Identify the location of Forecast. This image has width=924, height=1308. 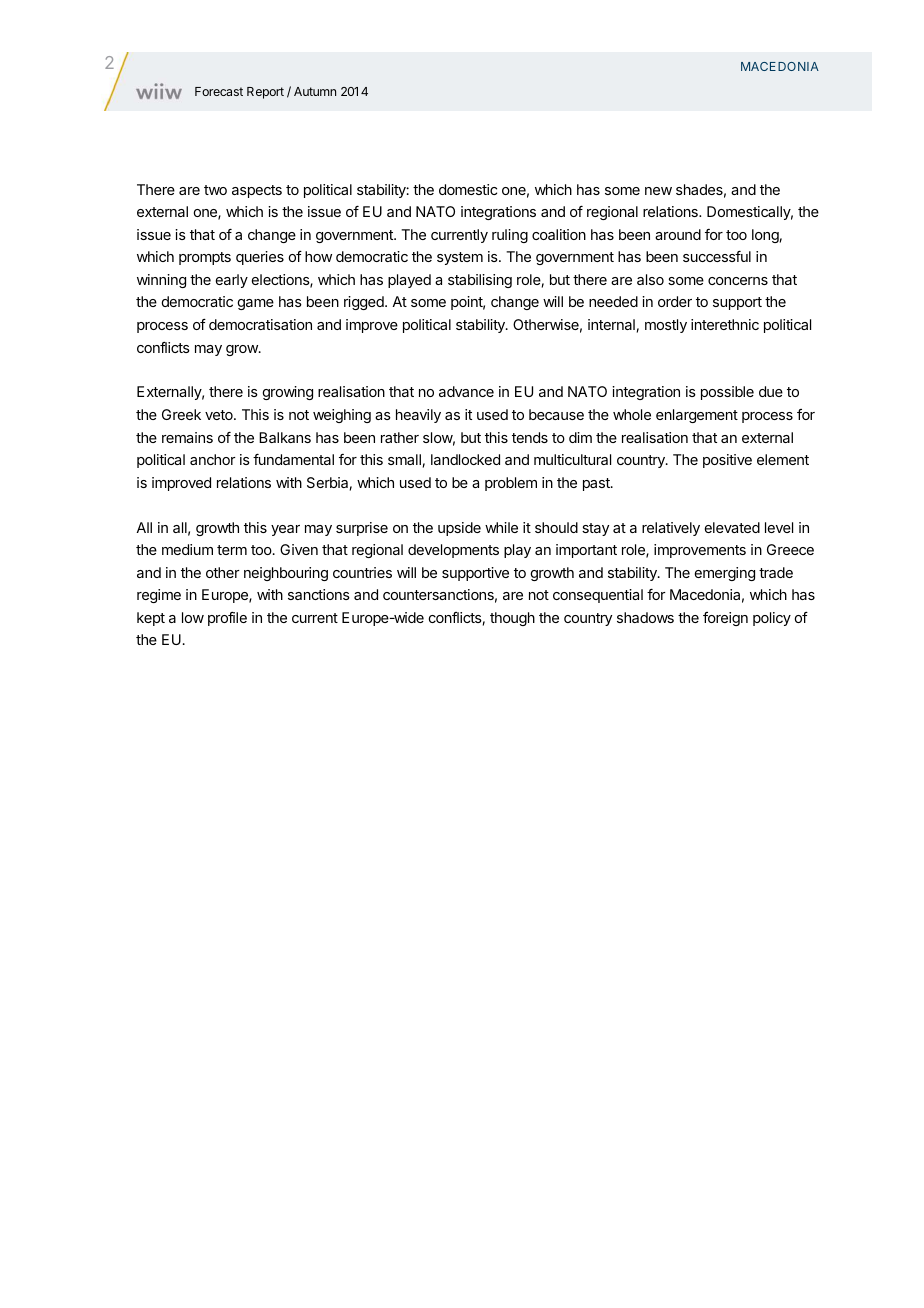
(219, 91).
